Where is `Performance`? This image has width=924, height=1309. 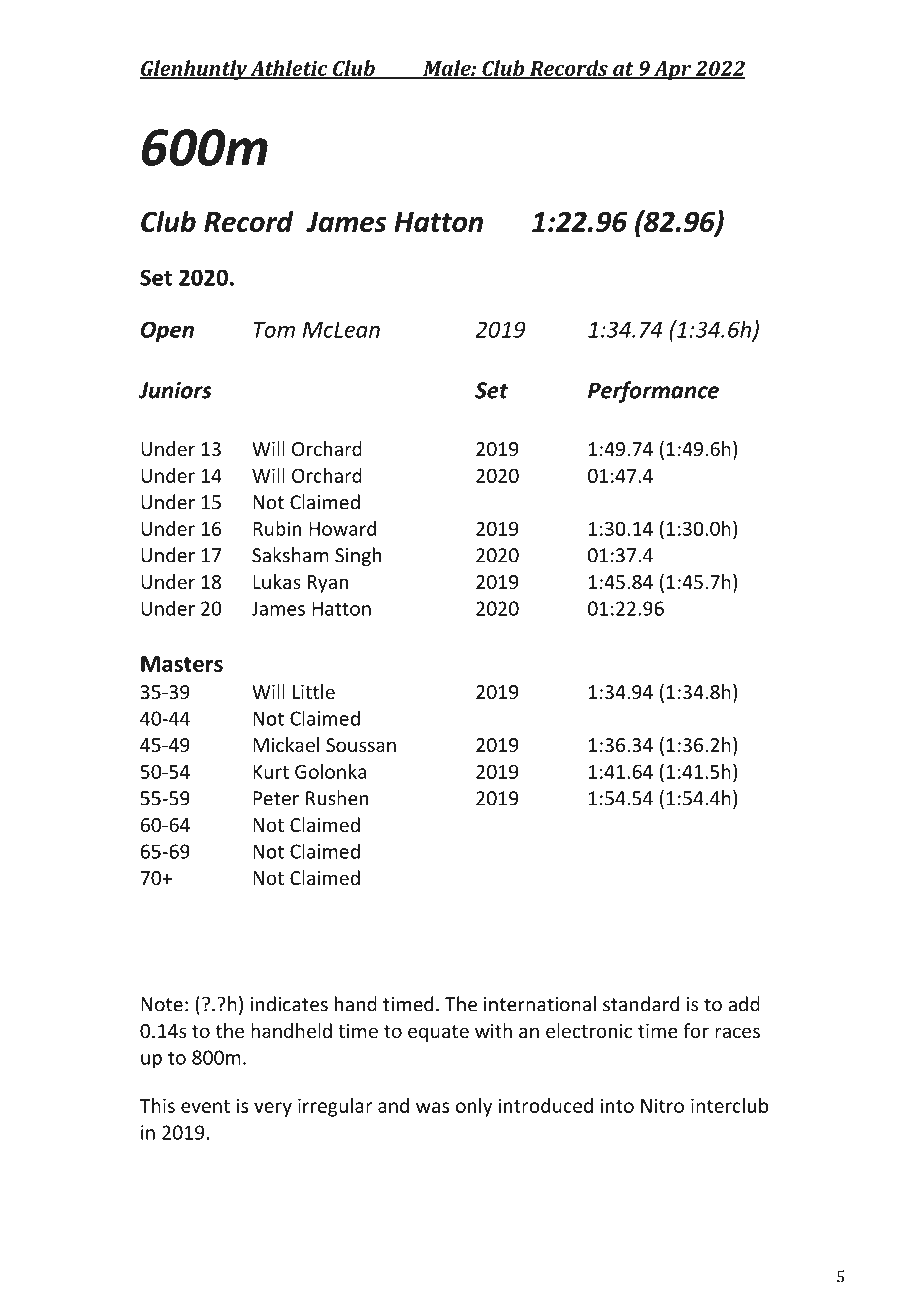
Performance is located at coordinates (653, 392).
